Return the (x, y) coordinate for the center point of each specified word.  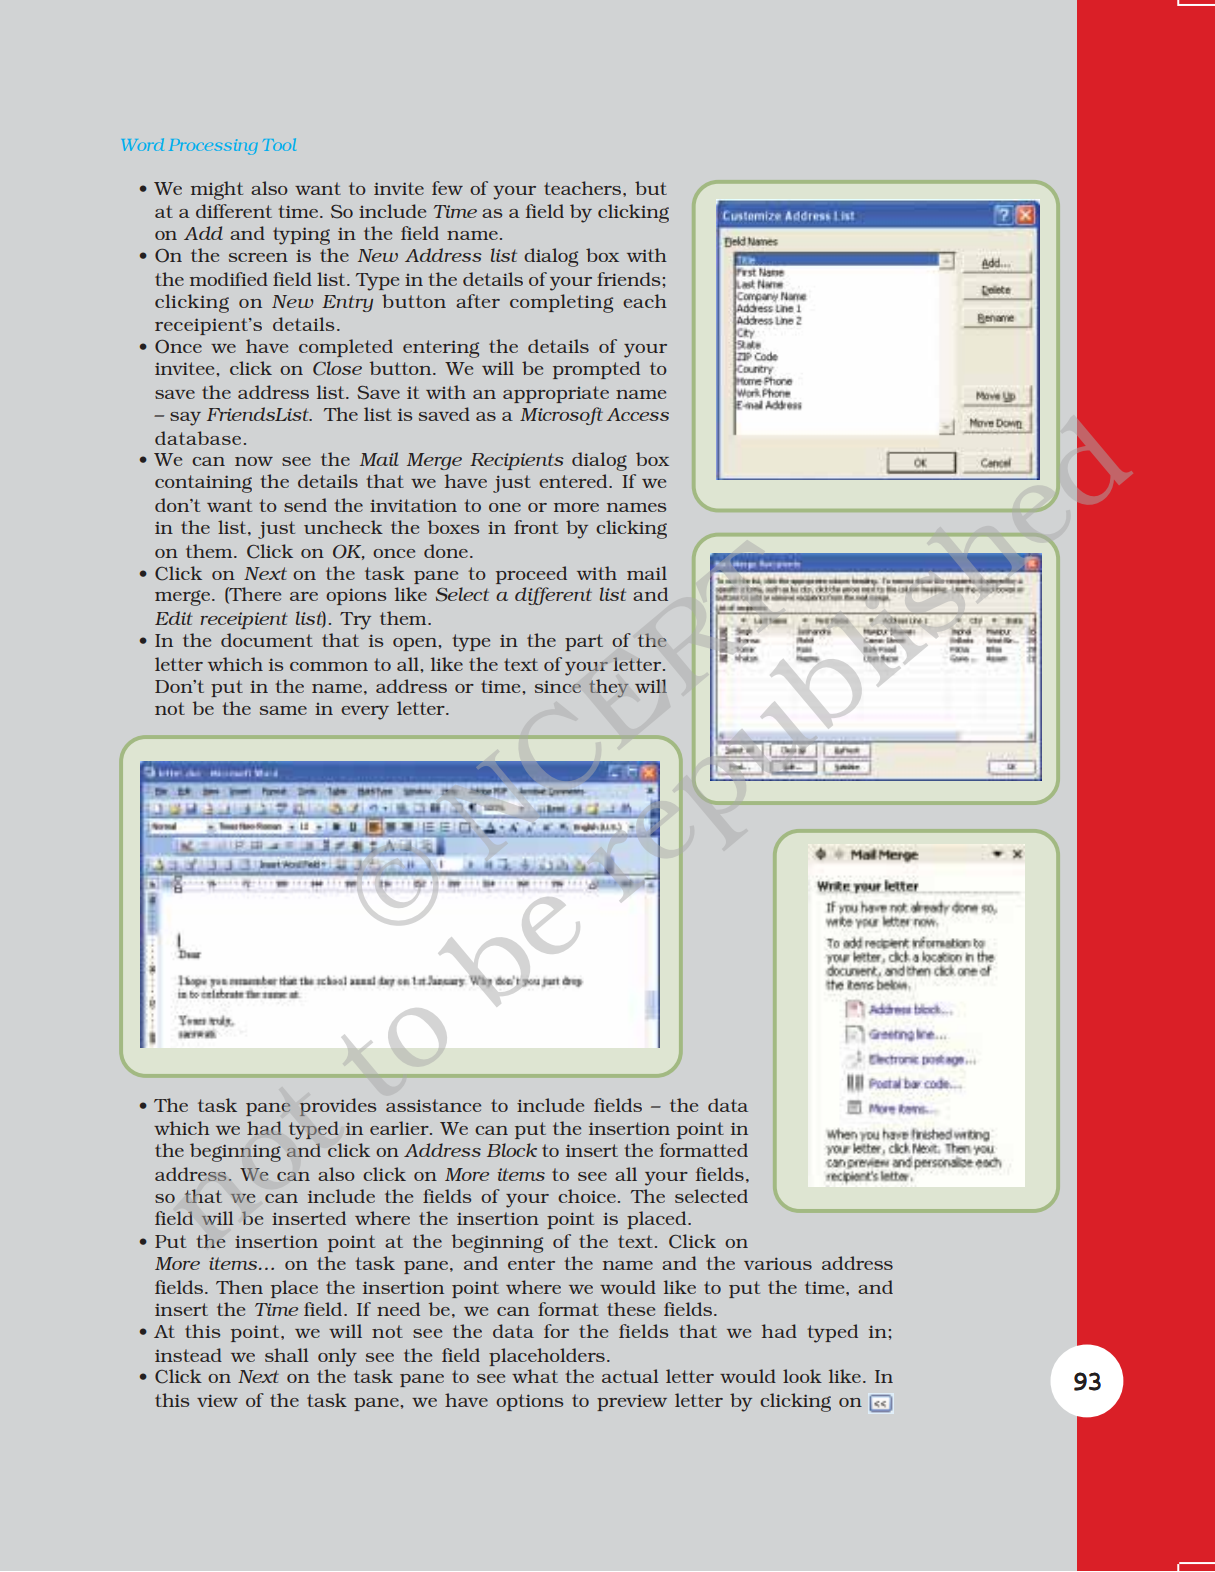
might (217, 190)
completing (561, 303)
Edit (174, 618)
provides (338, 1107)
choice (587, 1196)
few (447, 188)
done (446, 551)
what (535, 1376)
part (584, 642)
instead (188, 1355)
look (802, 1376)
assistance (433, 1105)
